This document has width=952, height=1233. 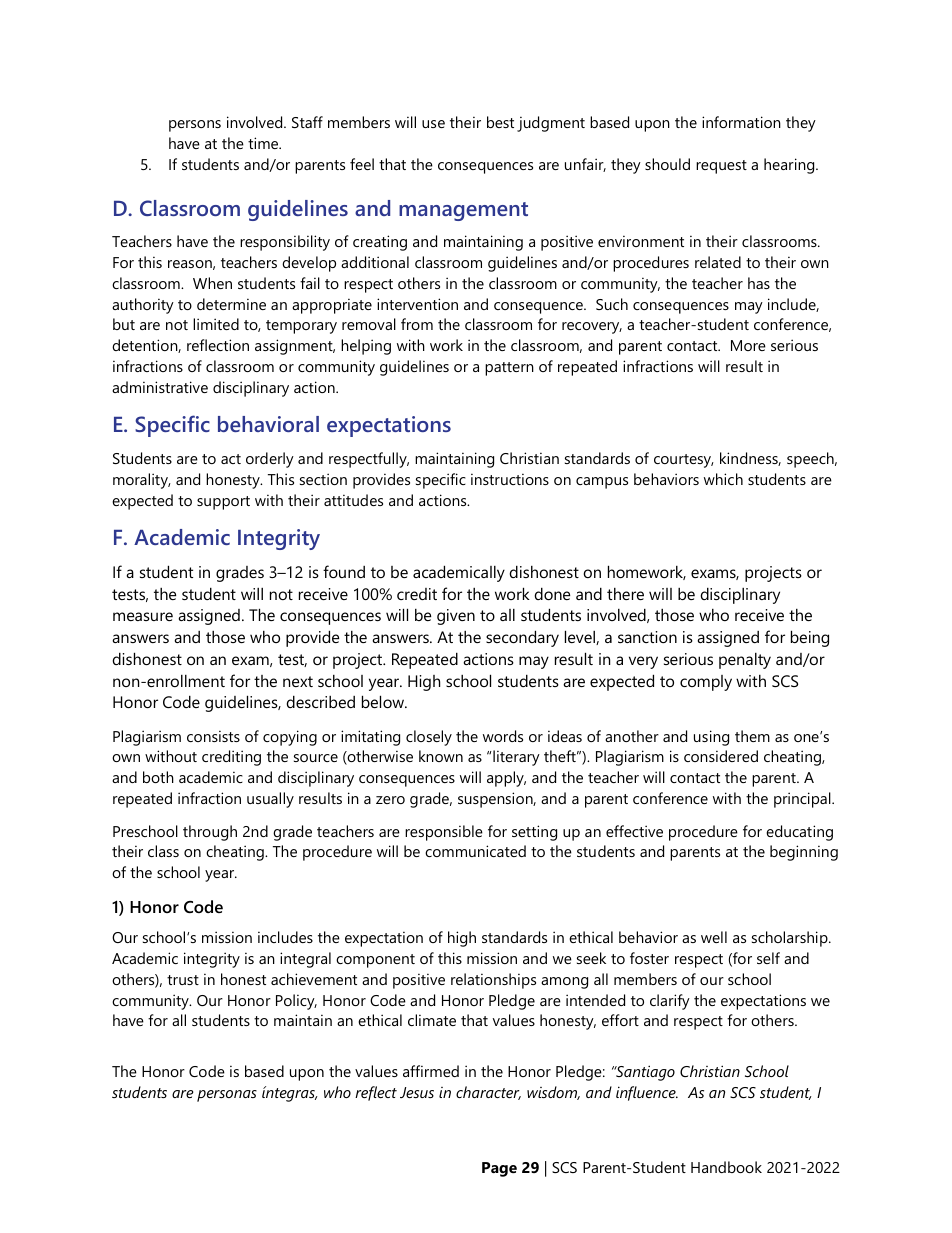 What do you see at coordinates (499, 1169) in the document?
I see `Page` at bounding box center [499, 1169].
